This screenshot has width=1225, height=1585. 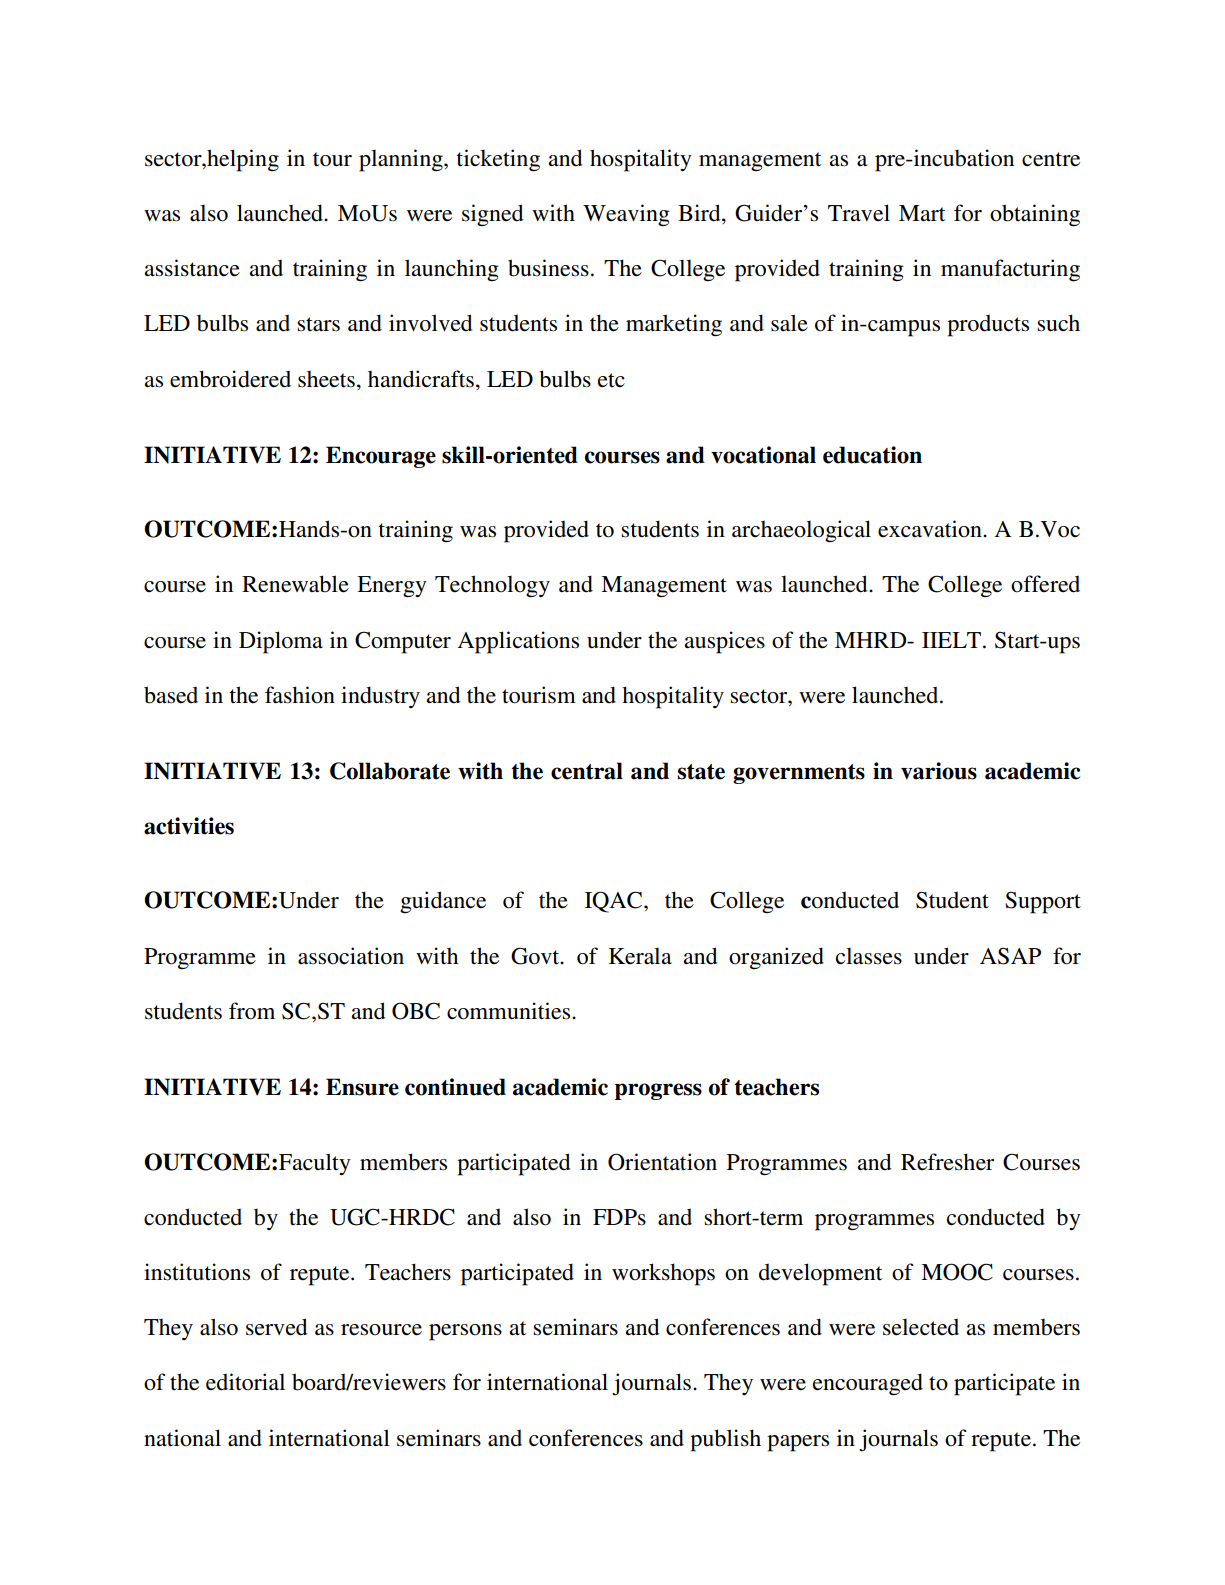 I want to click on selected, so click(x=921, y=1327).
